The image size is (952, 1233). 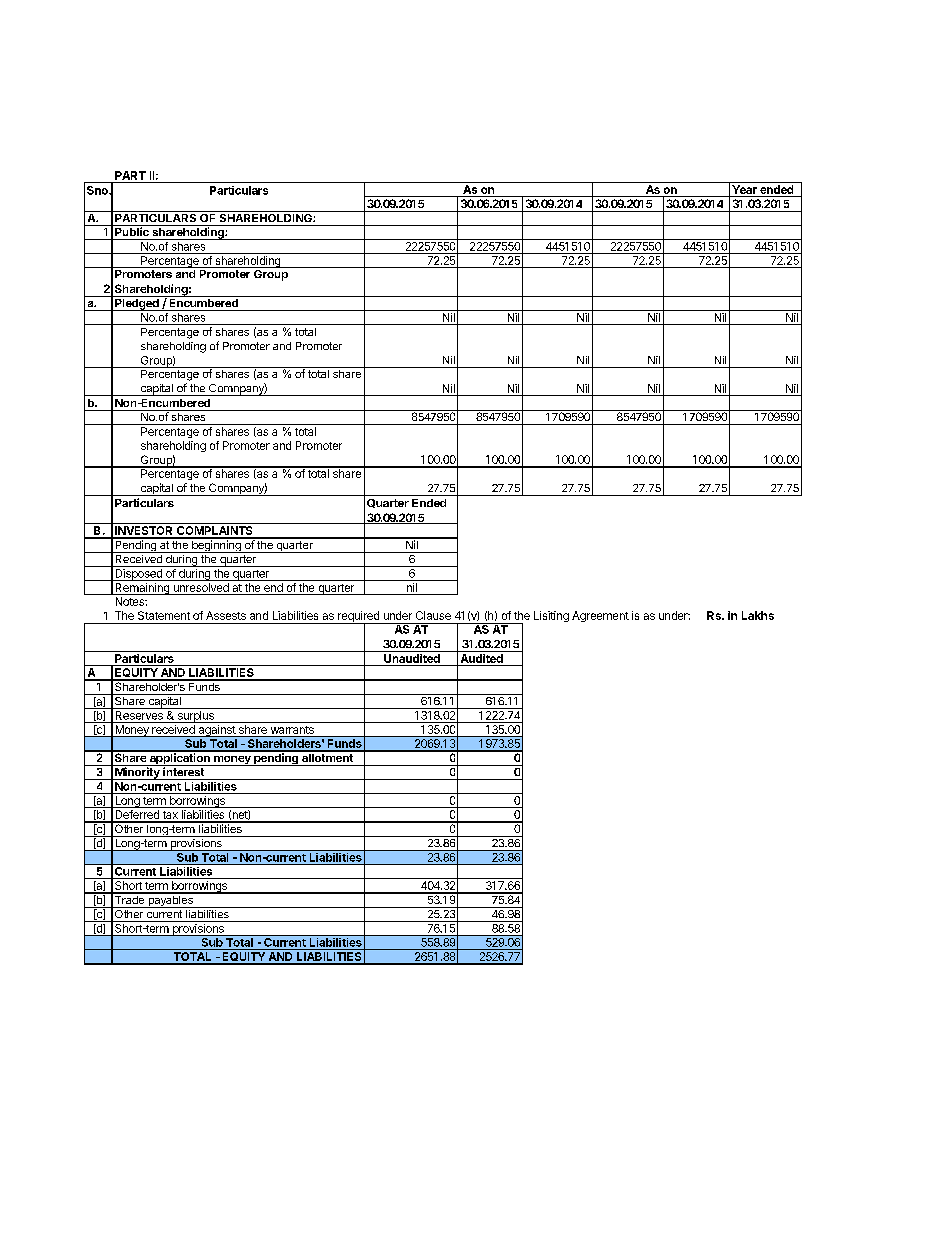 I want to click on required, so click(x=358, y=618).
